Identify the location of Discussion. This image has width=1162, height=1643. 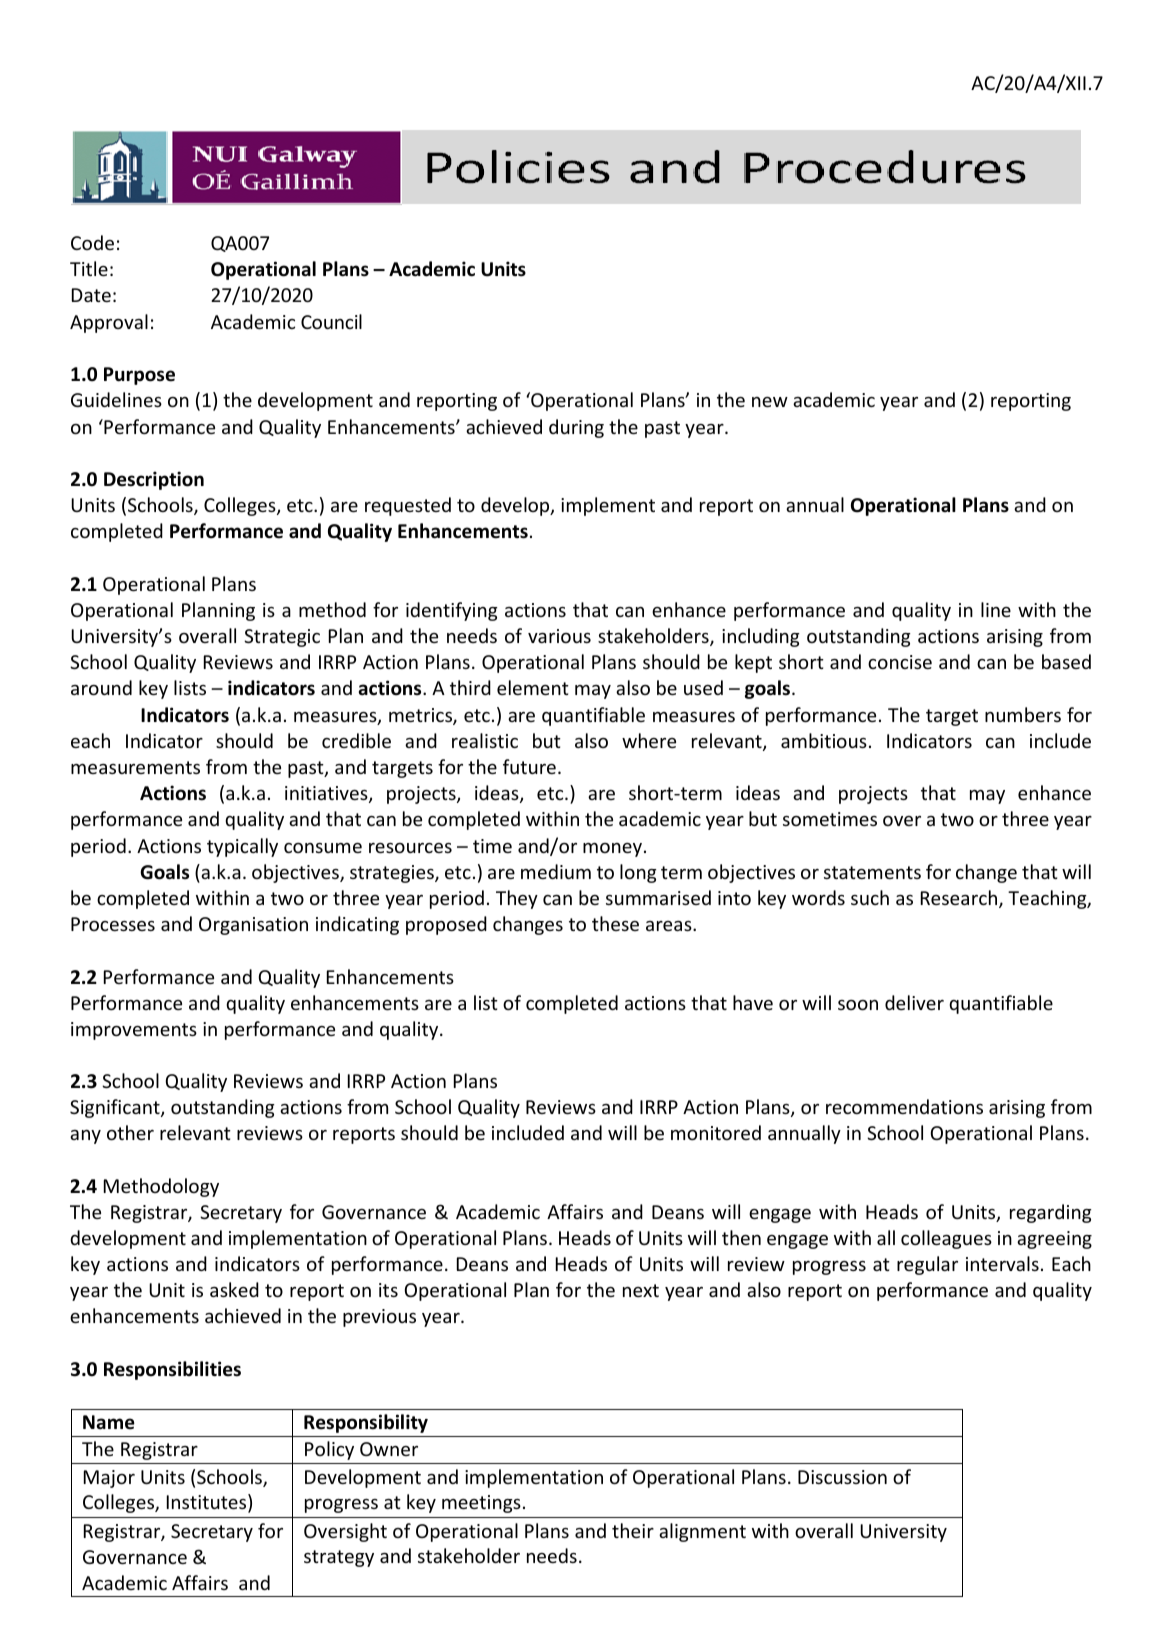
(842, 1477).
